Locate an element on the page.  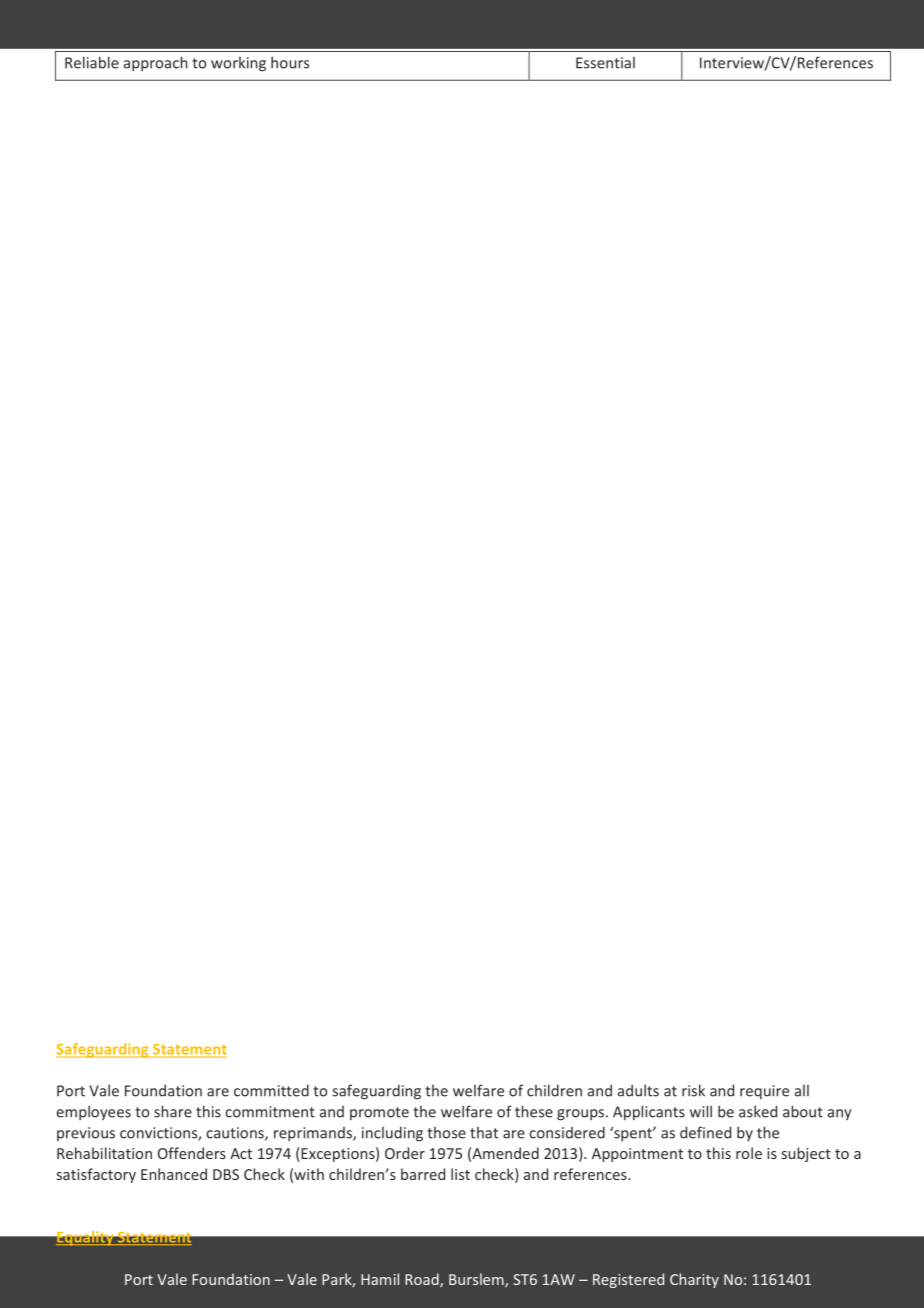
Reliable is located at coordinates (92, 62).
